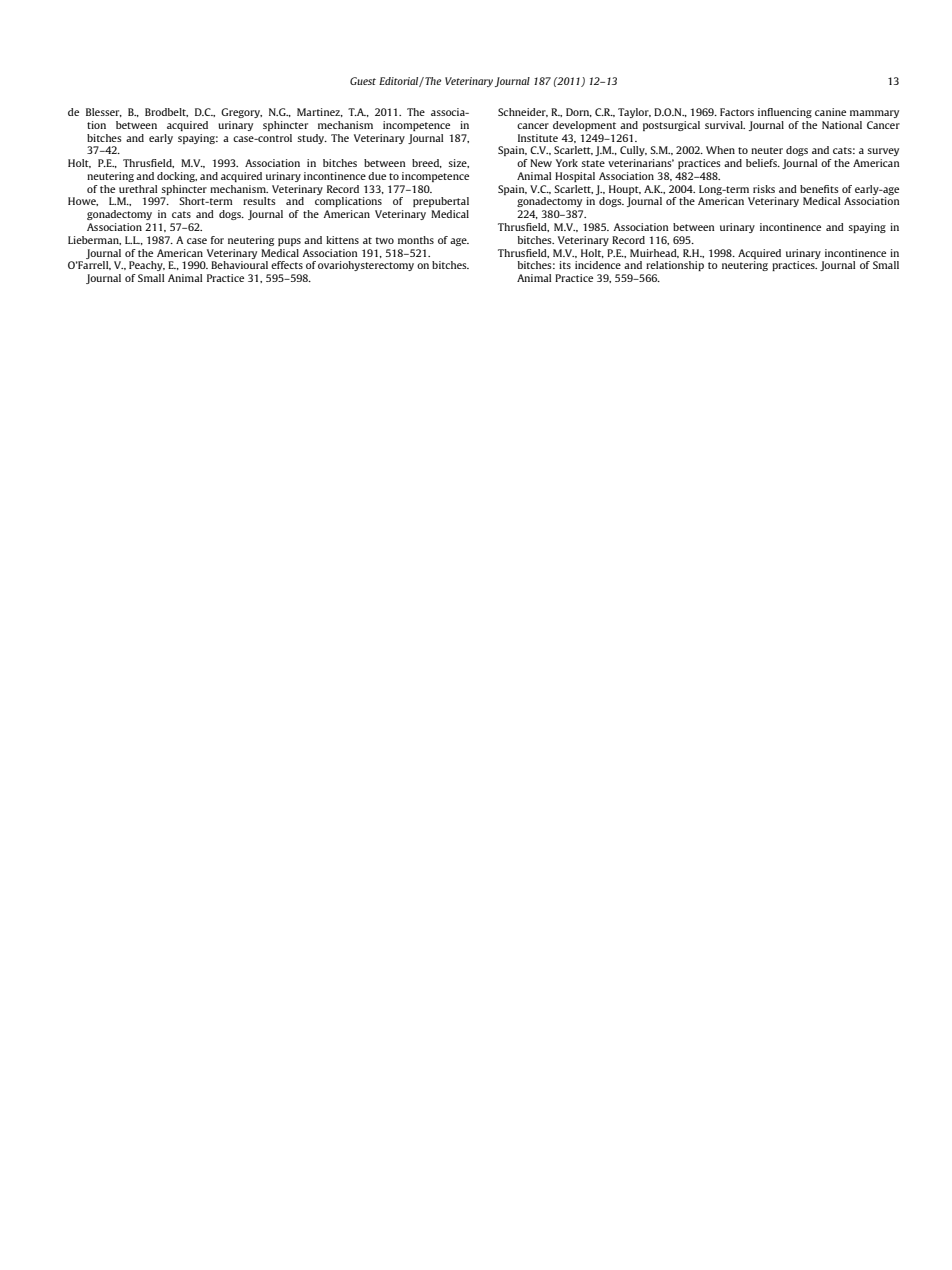  What do you see at coordinates (416, 240) in the screenshot?
I see `months` at bounding box center [416, 240].
